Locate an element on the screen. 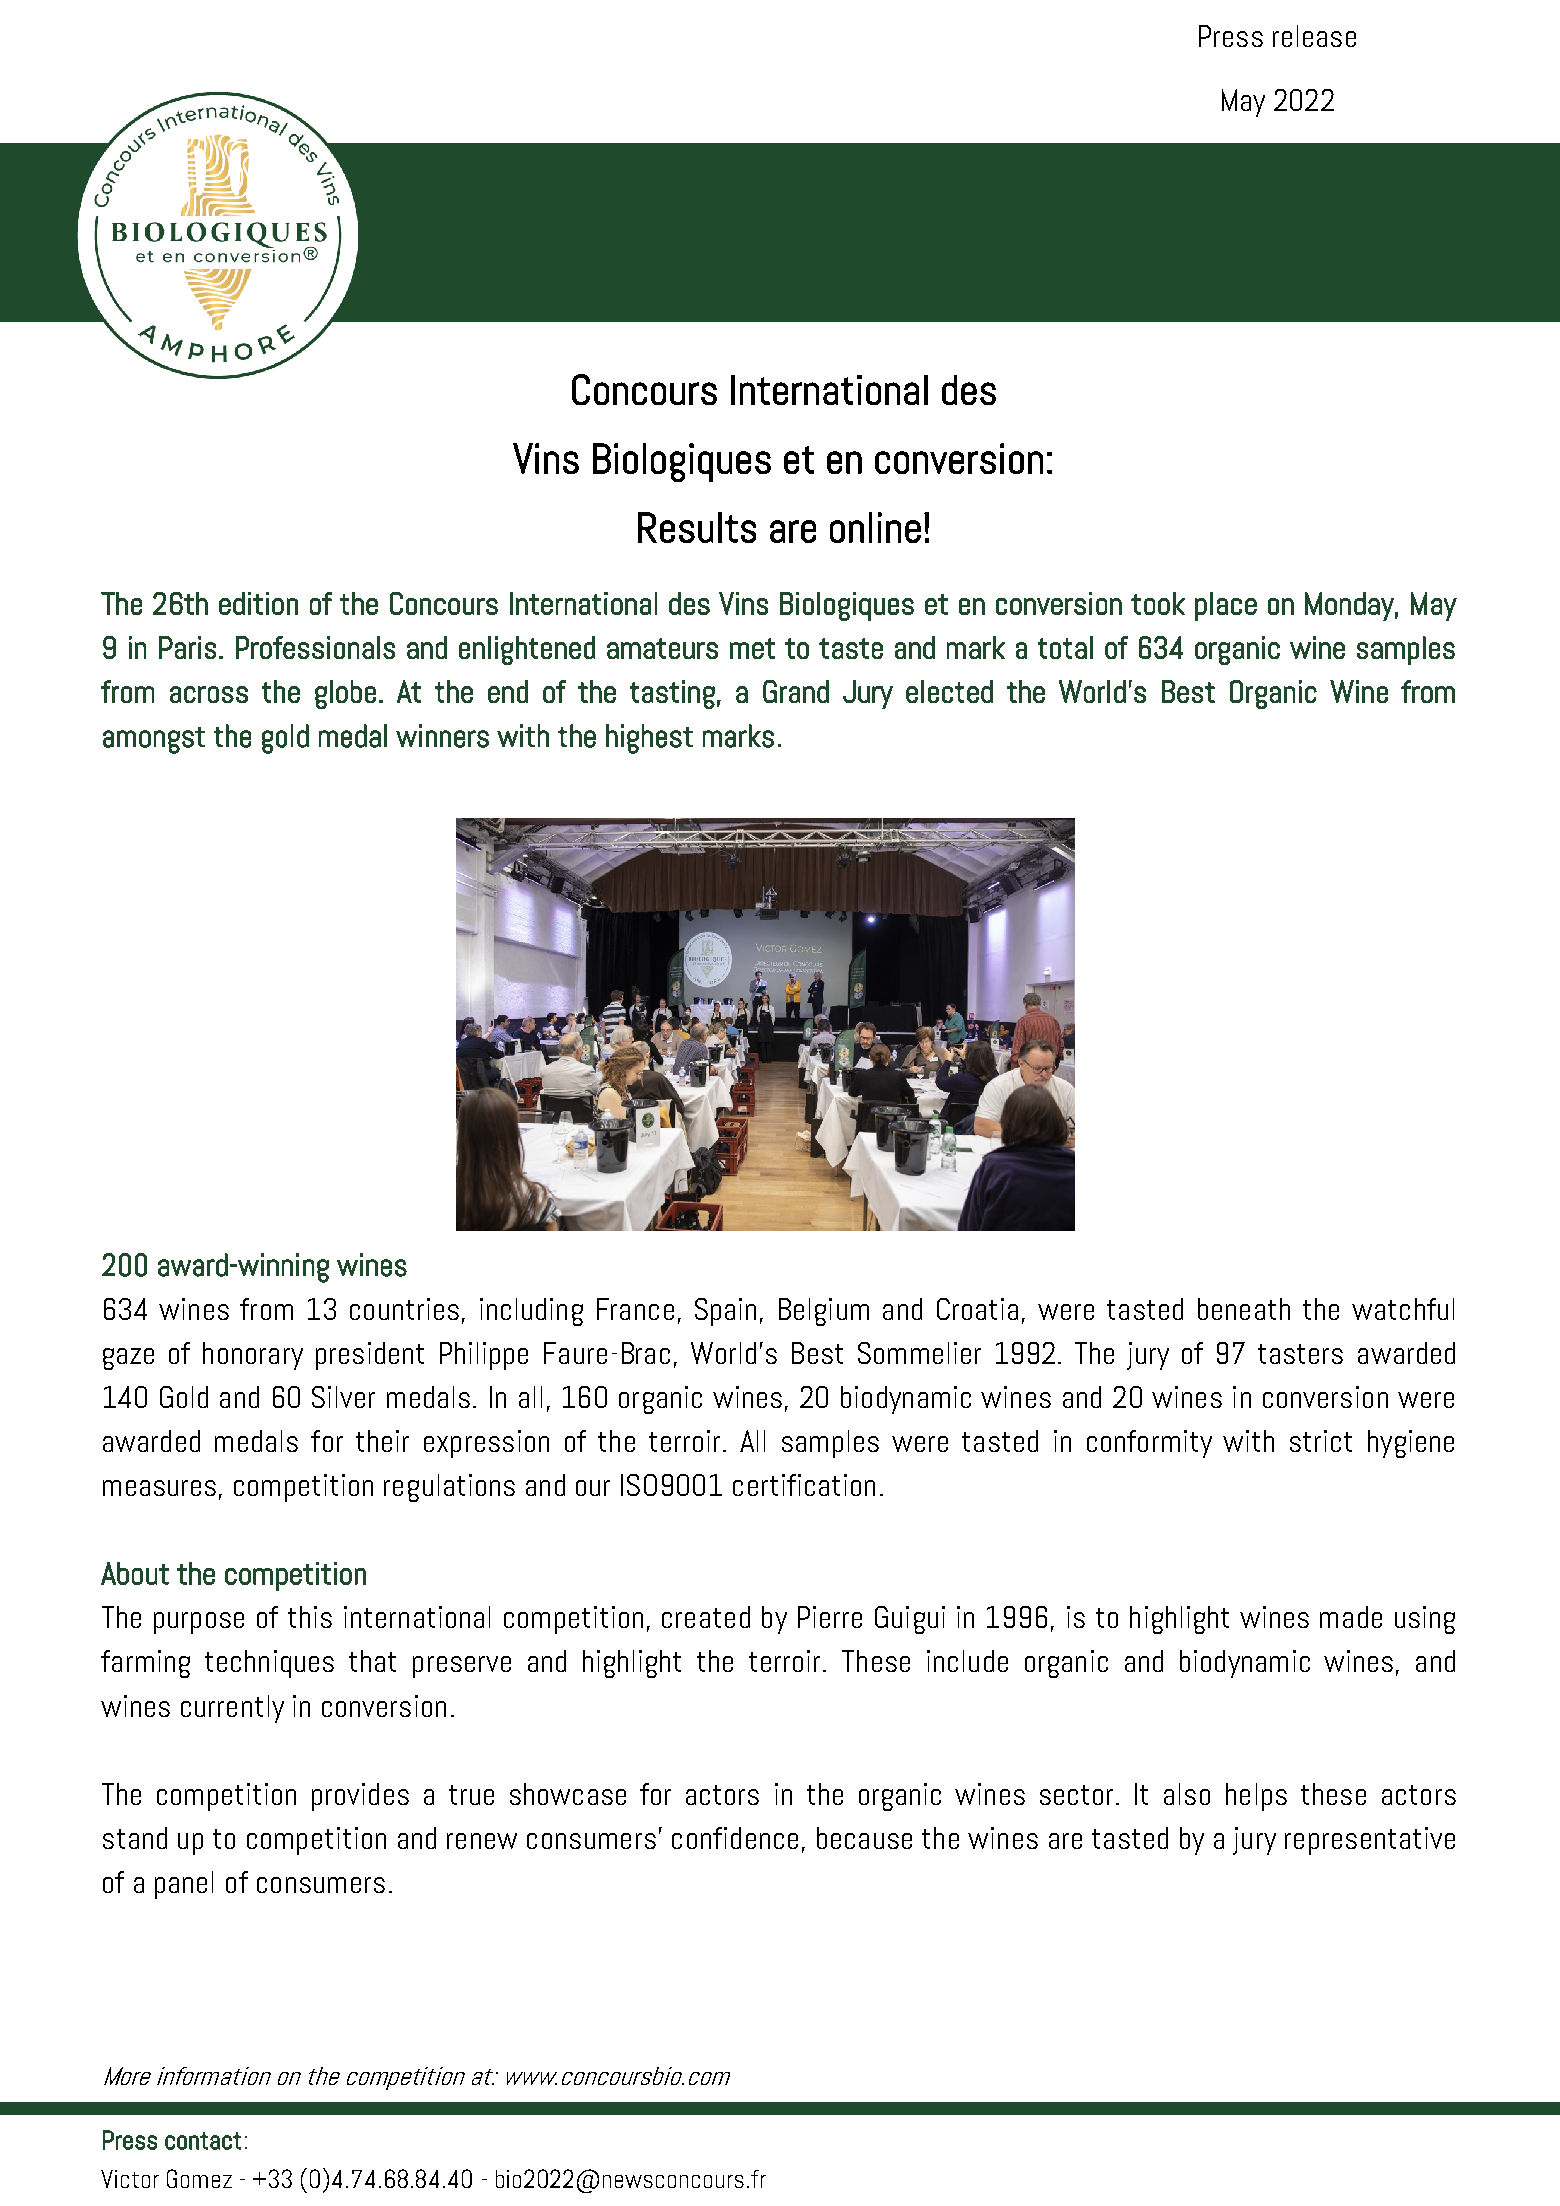  Pierre is located at coordinates (830, 1617).
